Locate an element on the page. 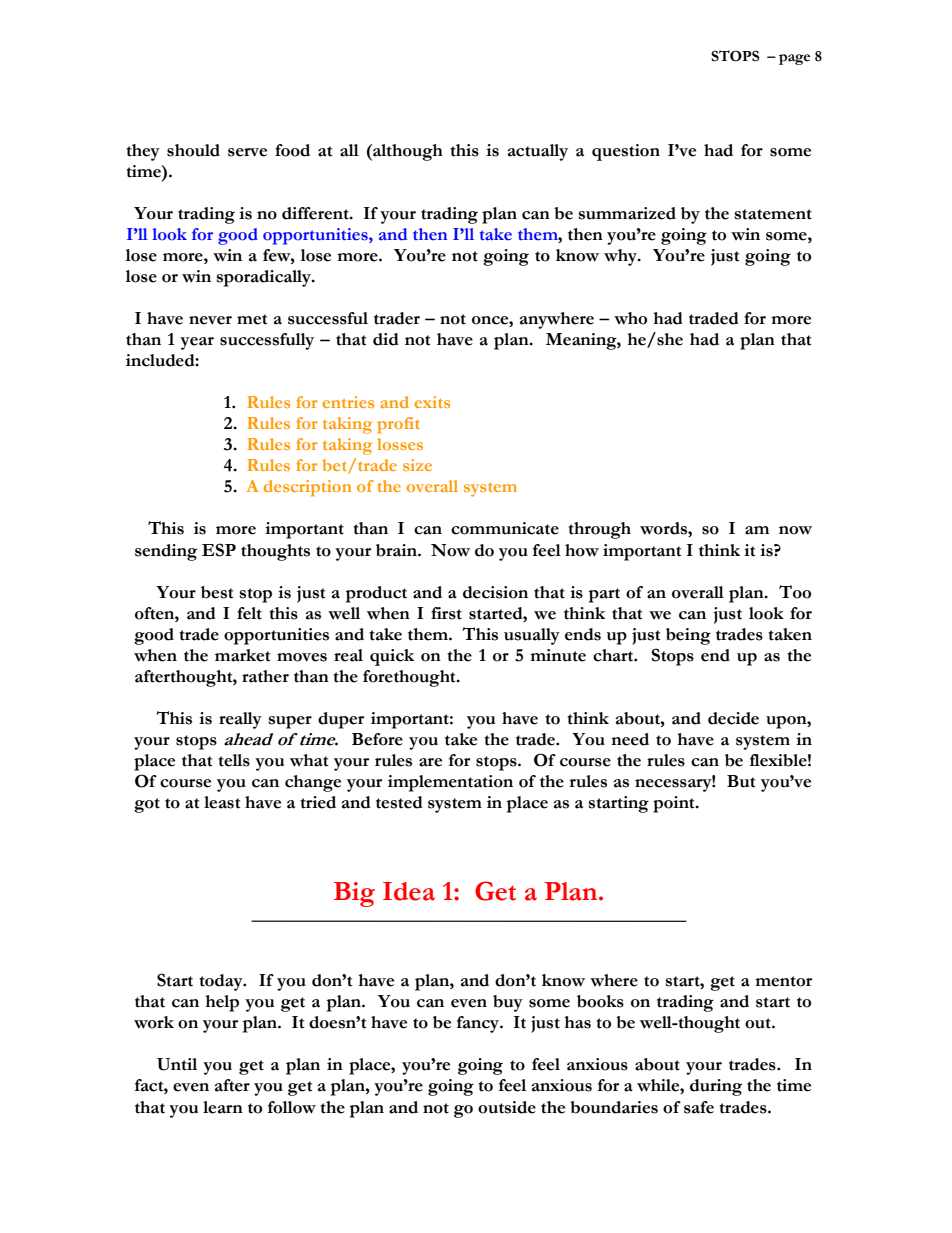 Image resolution: width=952 pixels, height=1233 pixels. did is located at coordinates (386, 339).
